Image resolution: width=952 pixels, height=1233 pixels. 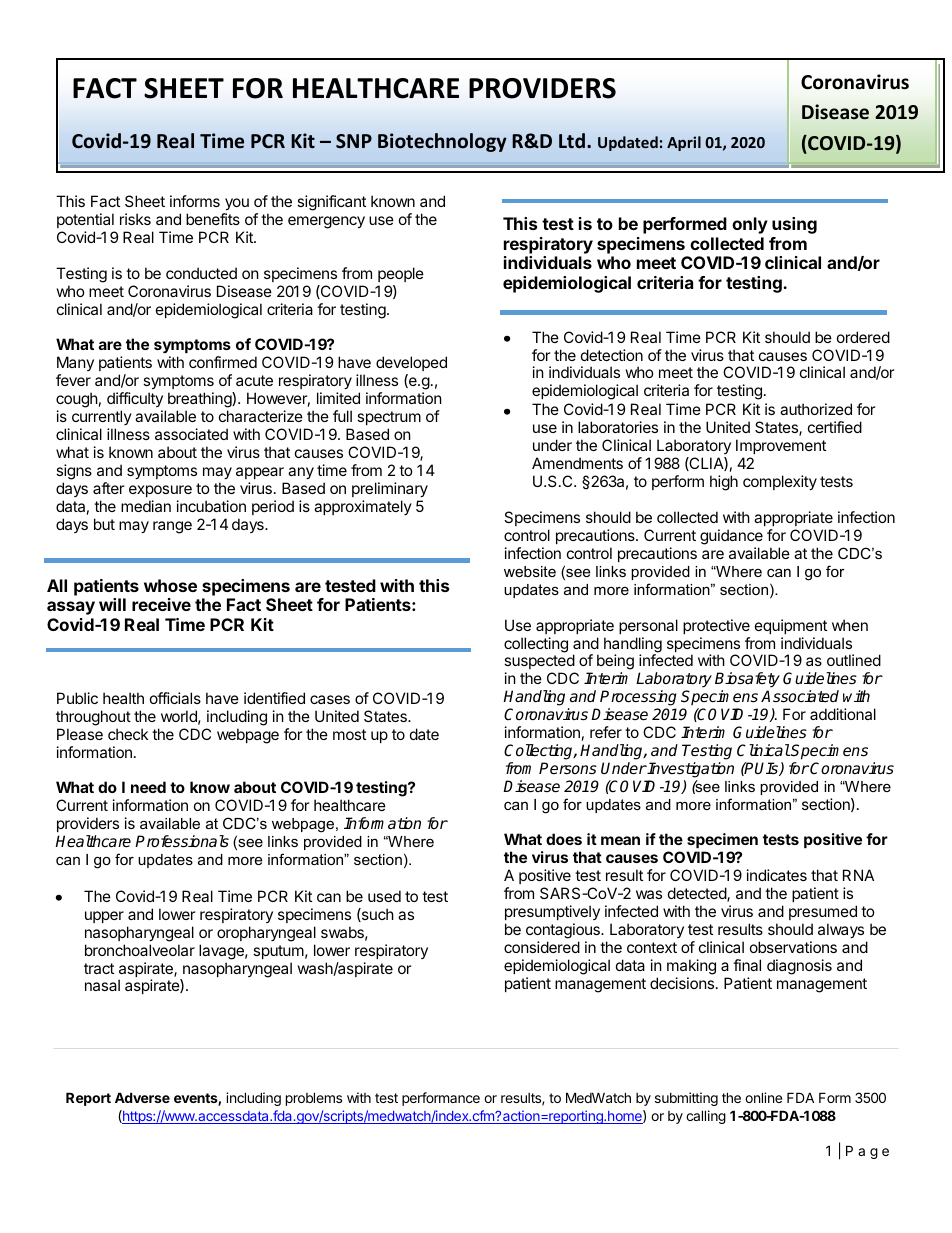 I want to click on only, so click(x=750, y=225).
